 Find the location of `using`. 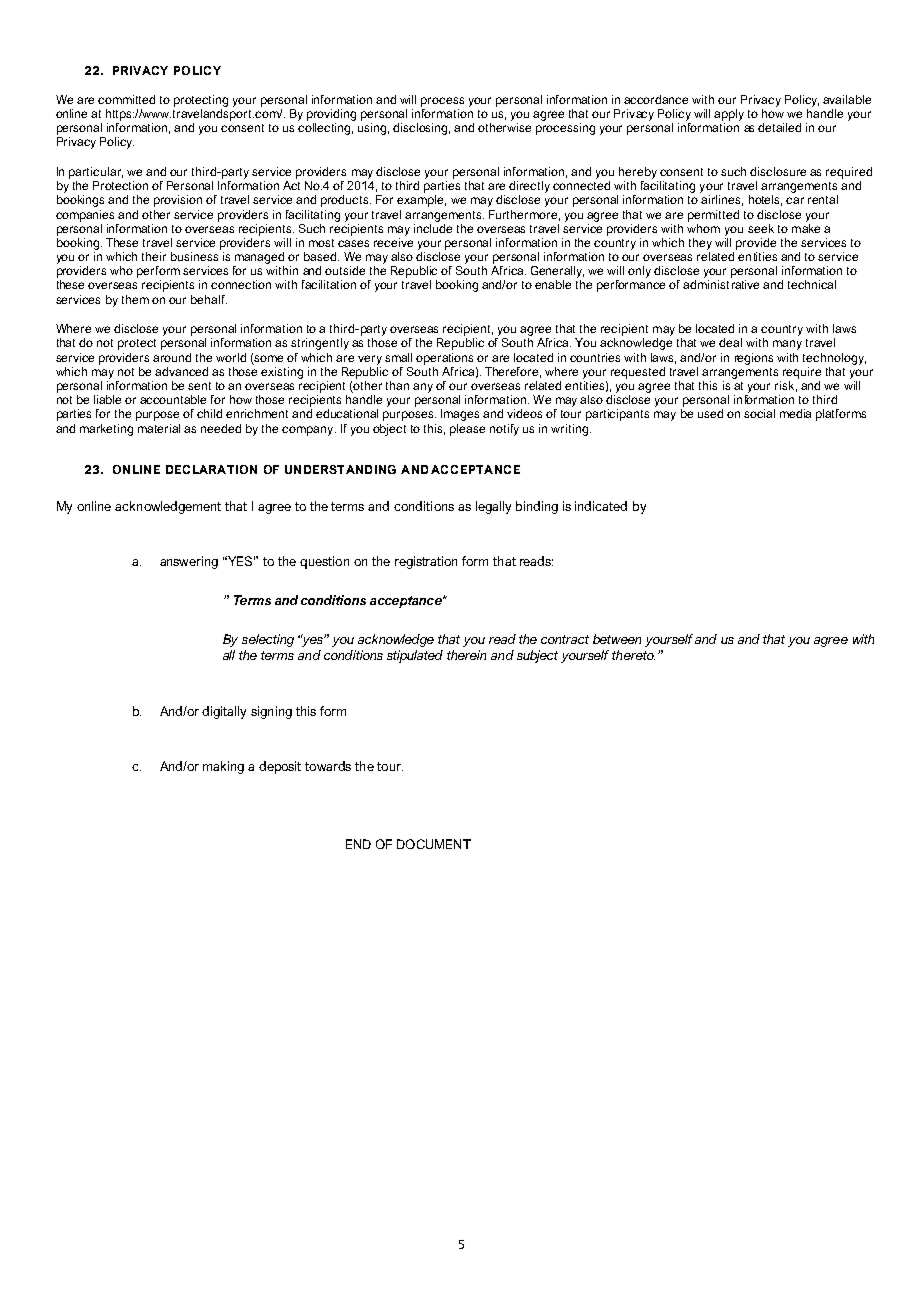

using is located at coordinates (373, 129).
